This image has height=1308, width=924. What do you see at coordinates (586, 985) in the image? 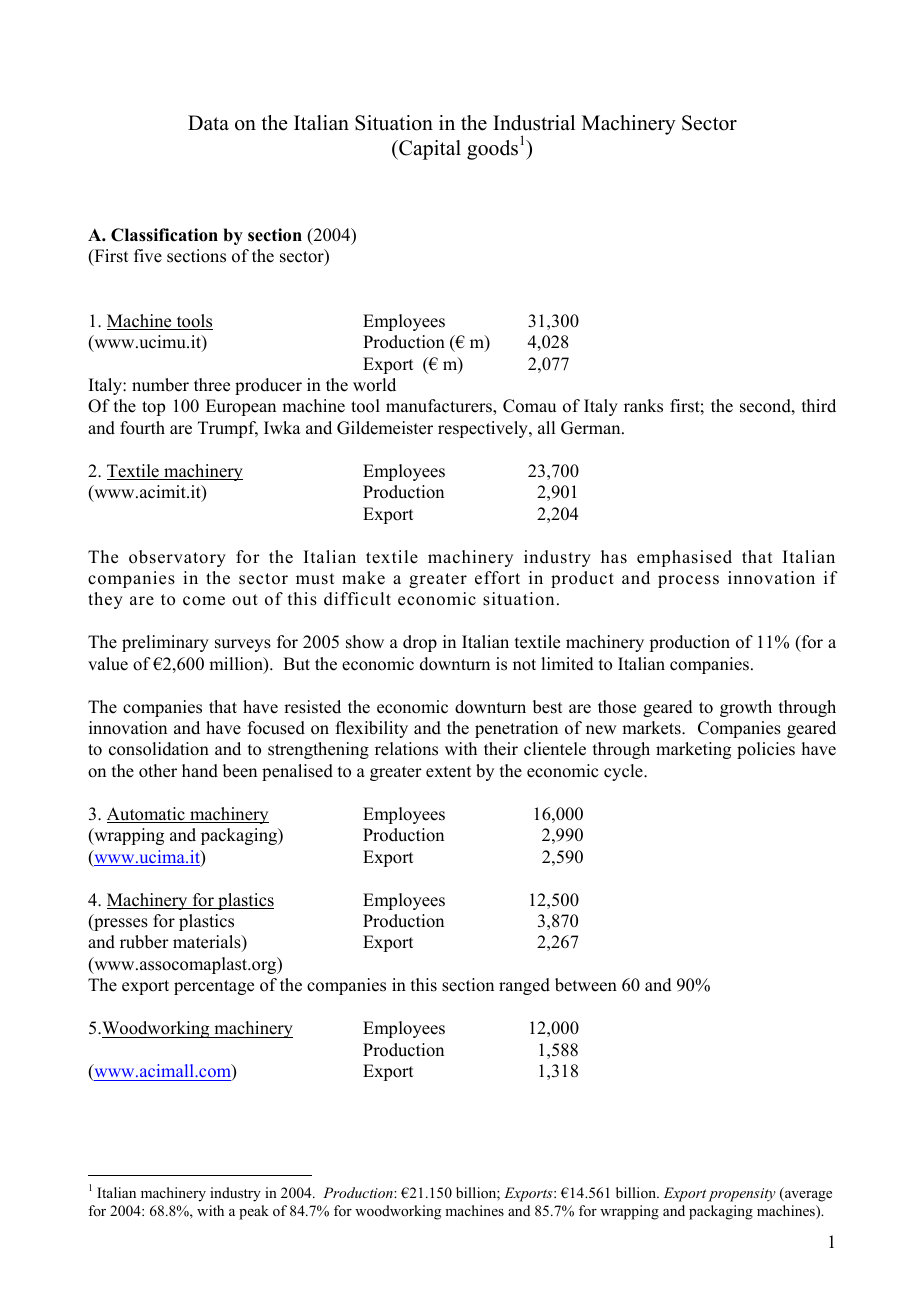
I see `between` at bounding box center [586, 985].
